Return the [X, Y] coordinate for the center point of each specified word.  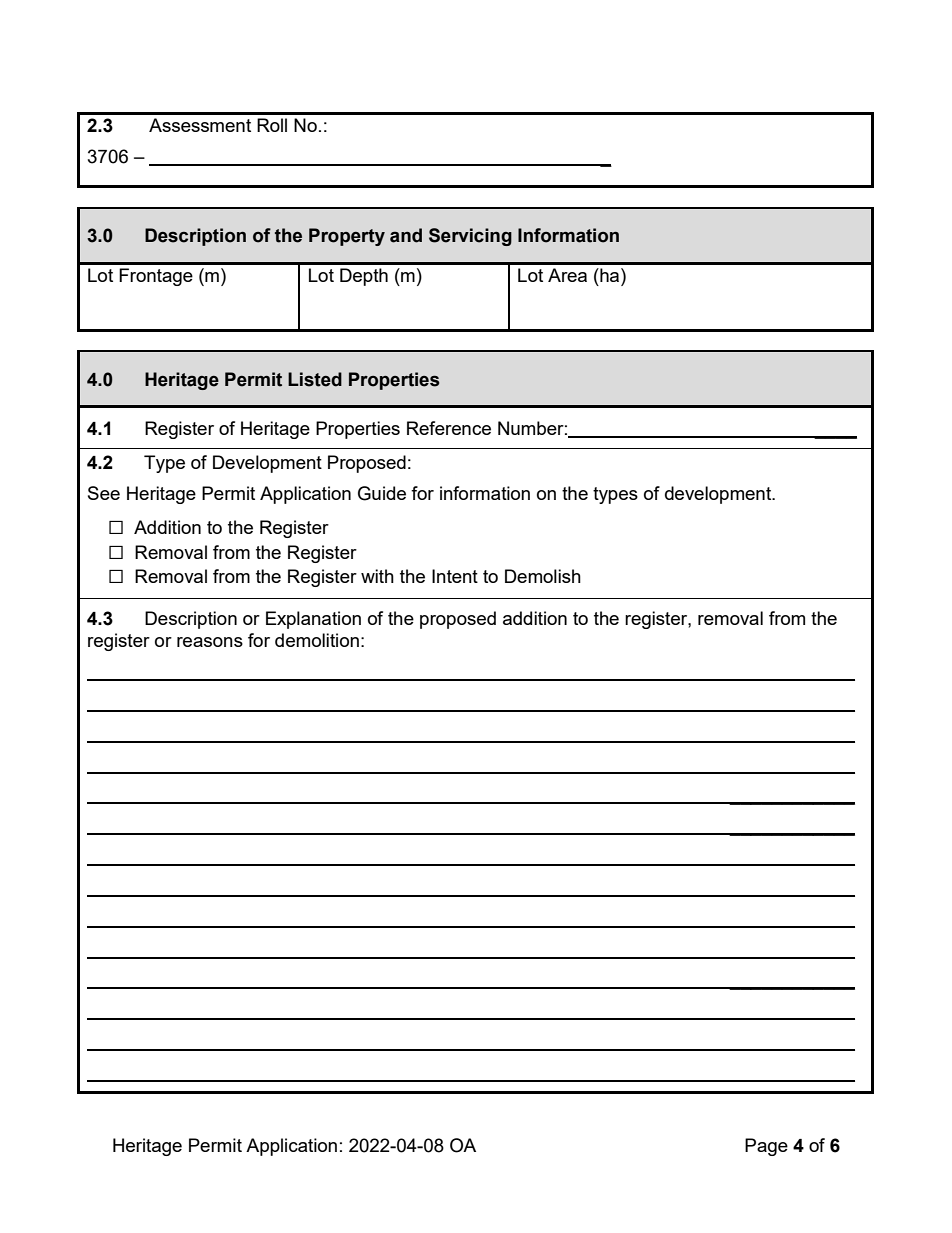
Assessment [200, 125]
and [406, 235]
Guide [382, 493]
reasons [210, 642]
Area [567, 275]
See [104, 493]
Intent [455, 576]
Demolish [543, 576]
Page [766, 1147]
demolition [317, 640]
